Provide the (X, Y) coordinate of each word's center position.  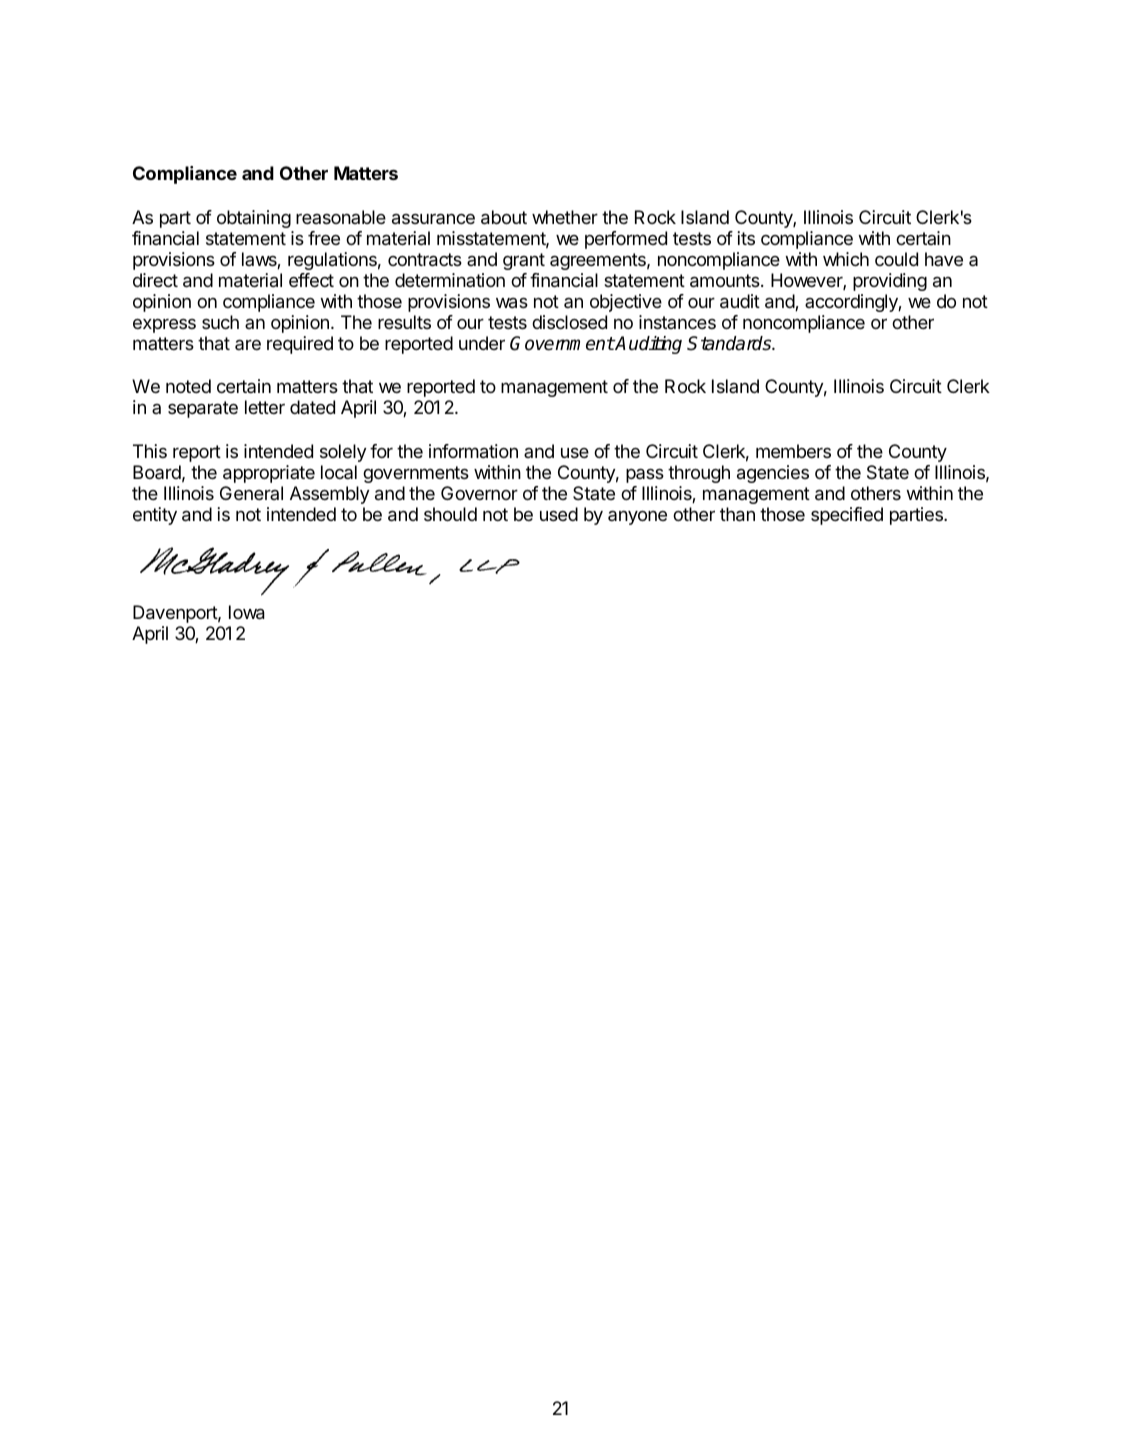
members (793, 451)
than (737, 514)
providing (890, 282)
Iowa (247, 612)
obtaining (254, 219)
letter (265, 407)
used (559, 514)
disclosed (569, 322)
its (746, 238)
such (220, 322)
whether (565, 217)
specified (847, 516)
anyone (637, 518)
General (251, 493)
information (473, 451)
